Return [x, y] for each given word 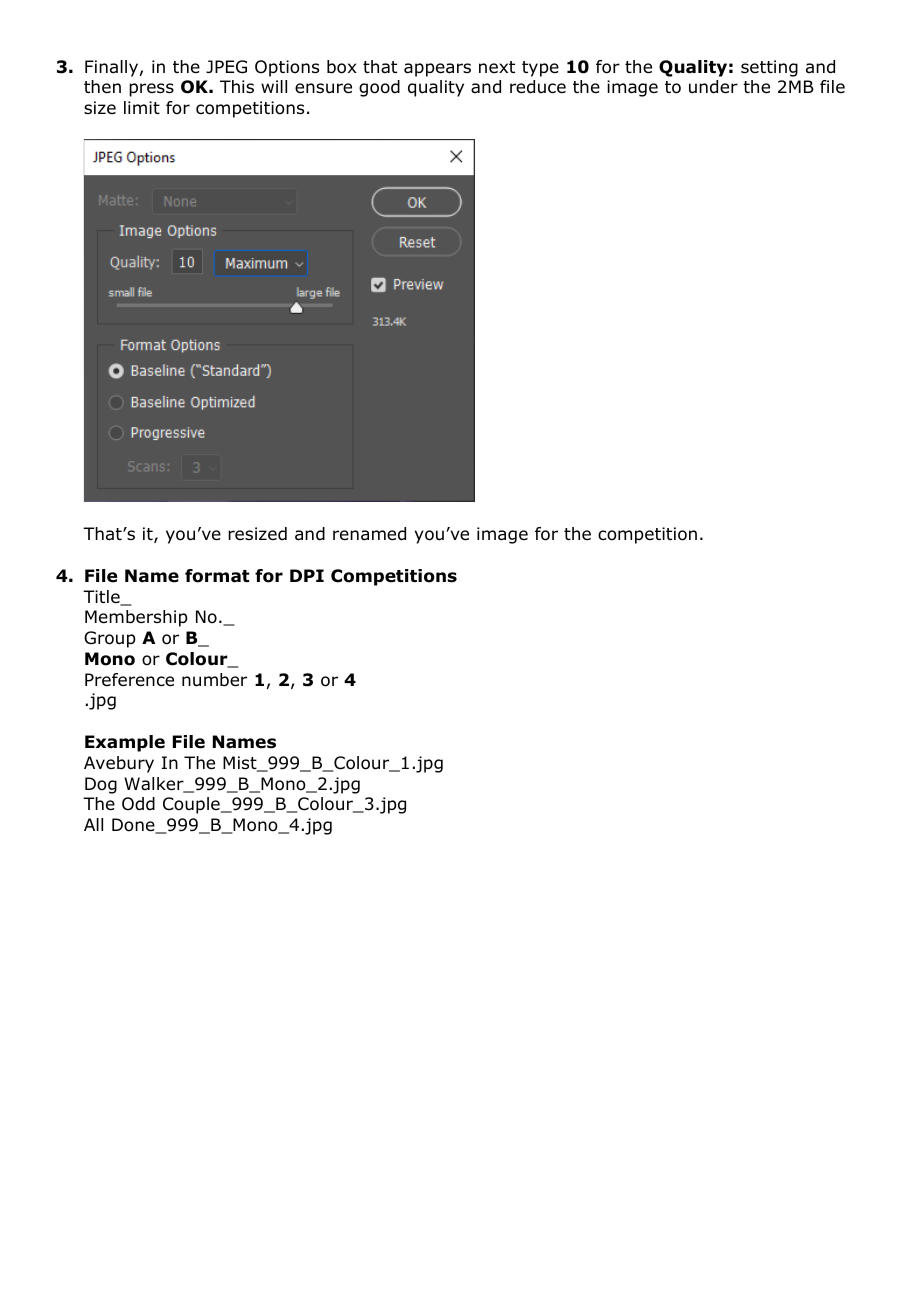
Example [125, 743]
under [713, 87]
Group [110, 639]
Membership [136, 618]
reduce [538, 87]
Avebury [119, 764]
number [214, 680]
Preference [129, 680]
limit [142, 107]
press [151, 90]
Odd [138, 804]
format [217, 576]
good [379, 88]
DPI [307, 575]
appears [437, 70]
